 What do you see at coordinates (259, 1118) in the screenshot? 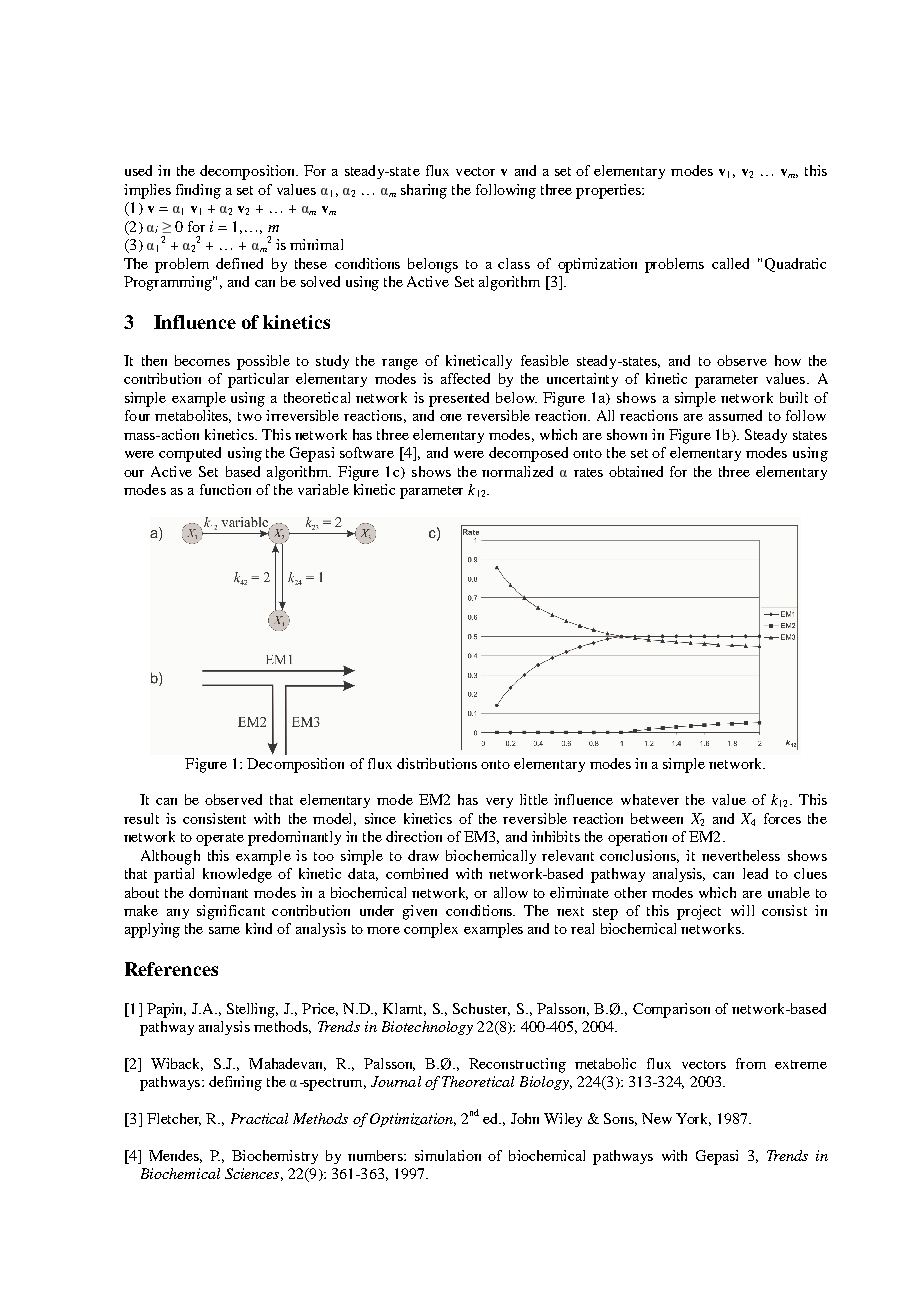
I see `Practical` at bounding box center [259, 1118].
